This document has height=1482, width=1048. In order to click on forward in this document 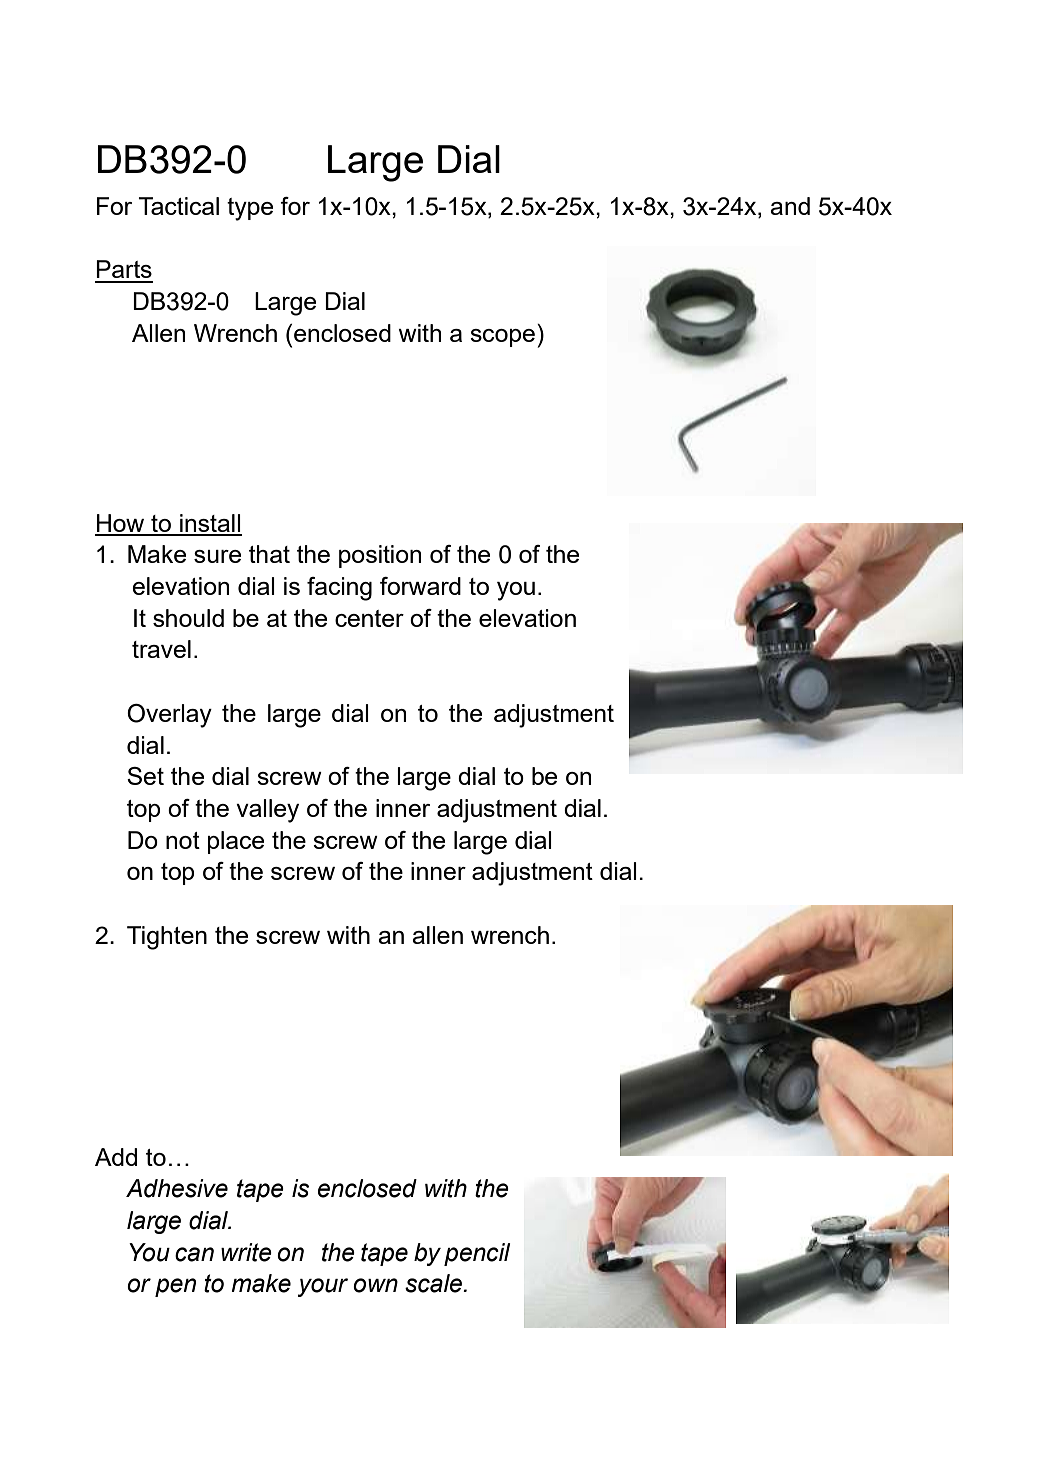, I will do `click(420, 586)`.
